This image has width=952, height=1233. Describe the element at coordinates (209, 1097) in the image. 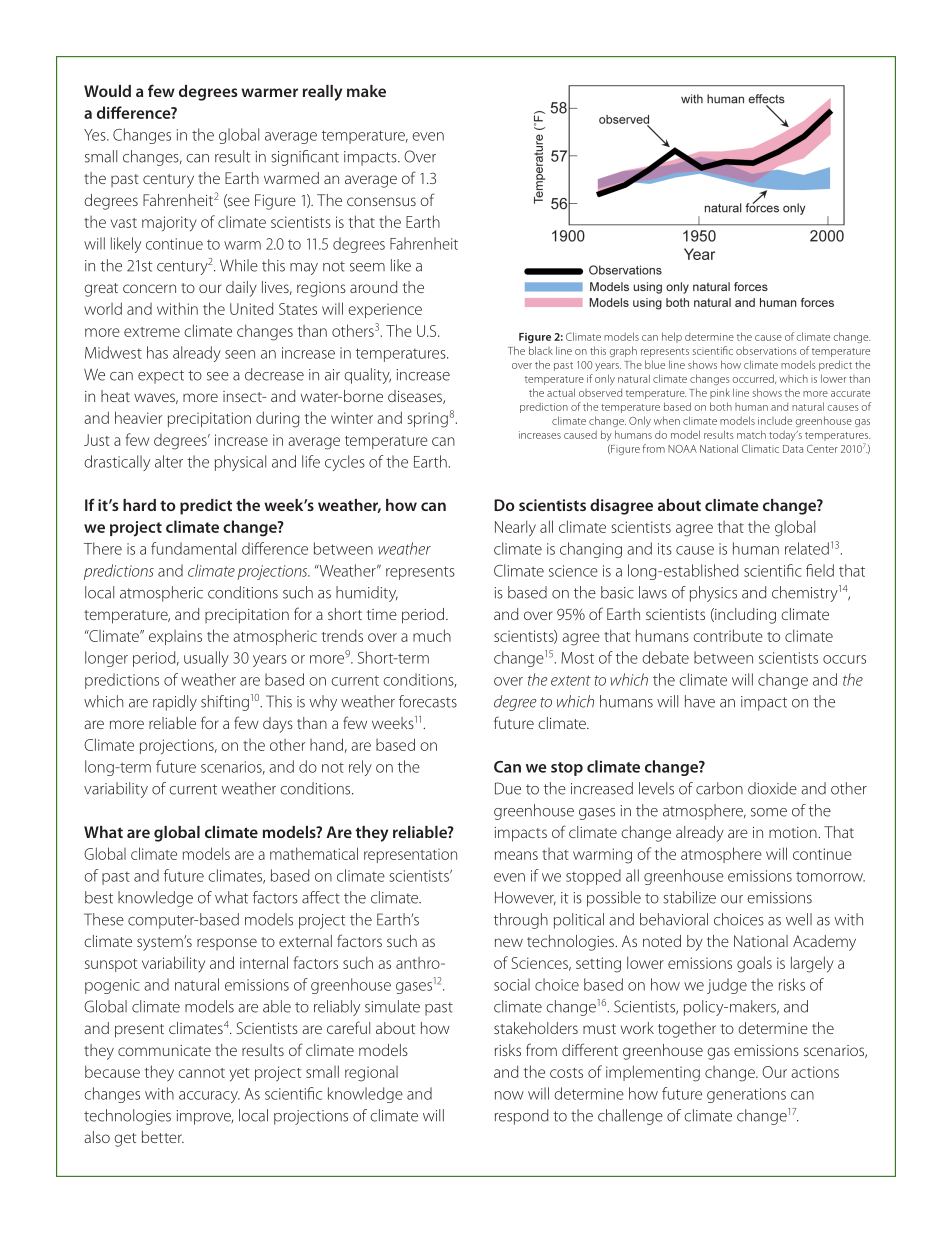

I see `accuracy` at that location.
